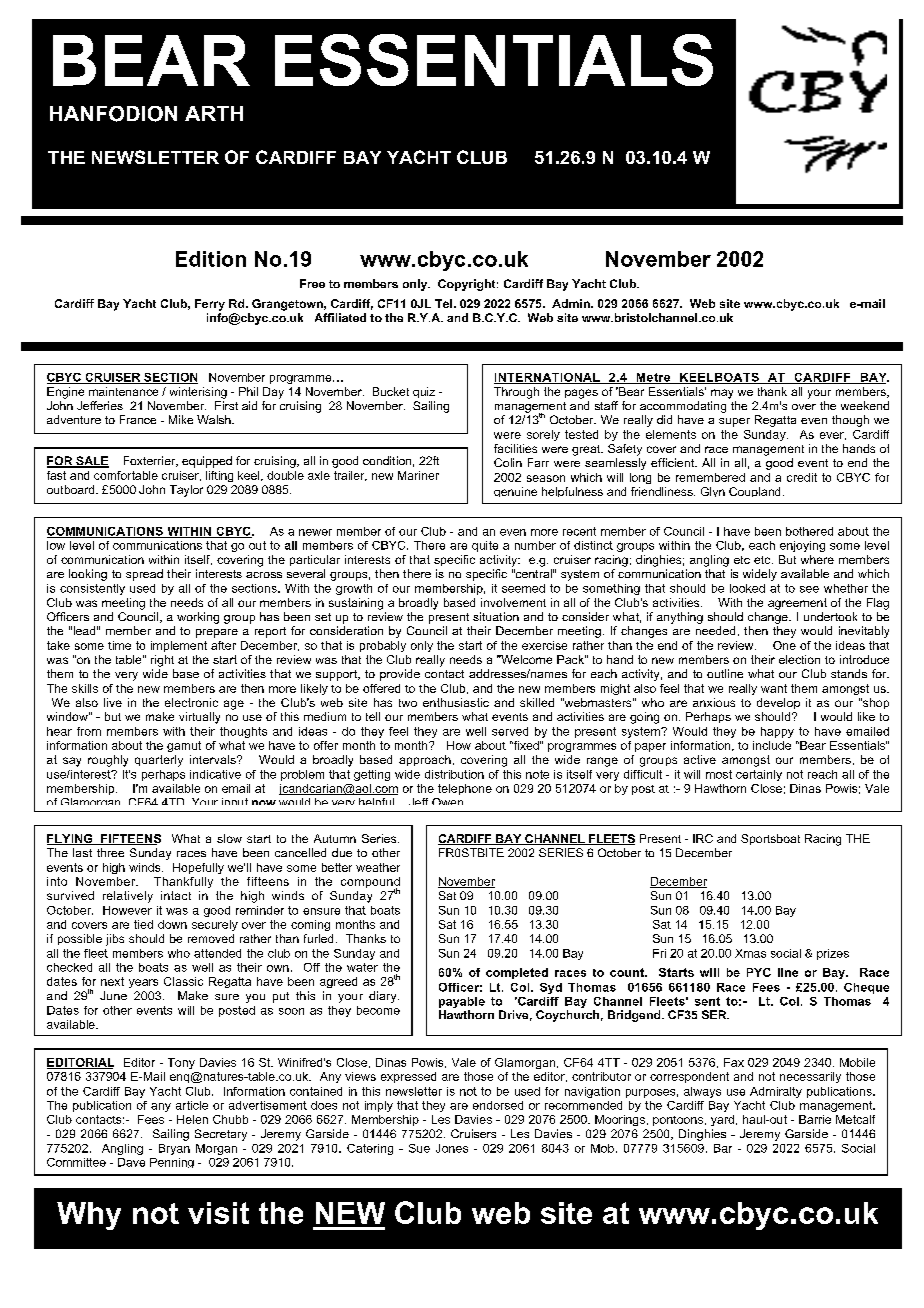  What do you see at coordinates (172, 1163) in the screenshot?
I see `Penning` at bounding box center [172, 1163].
